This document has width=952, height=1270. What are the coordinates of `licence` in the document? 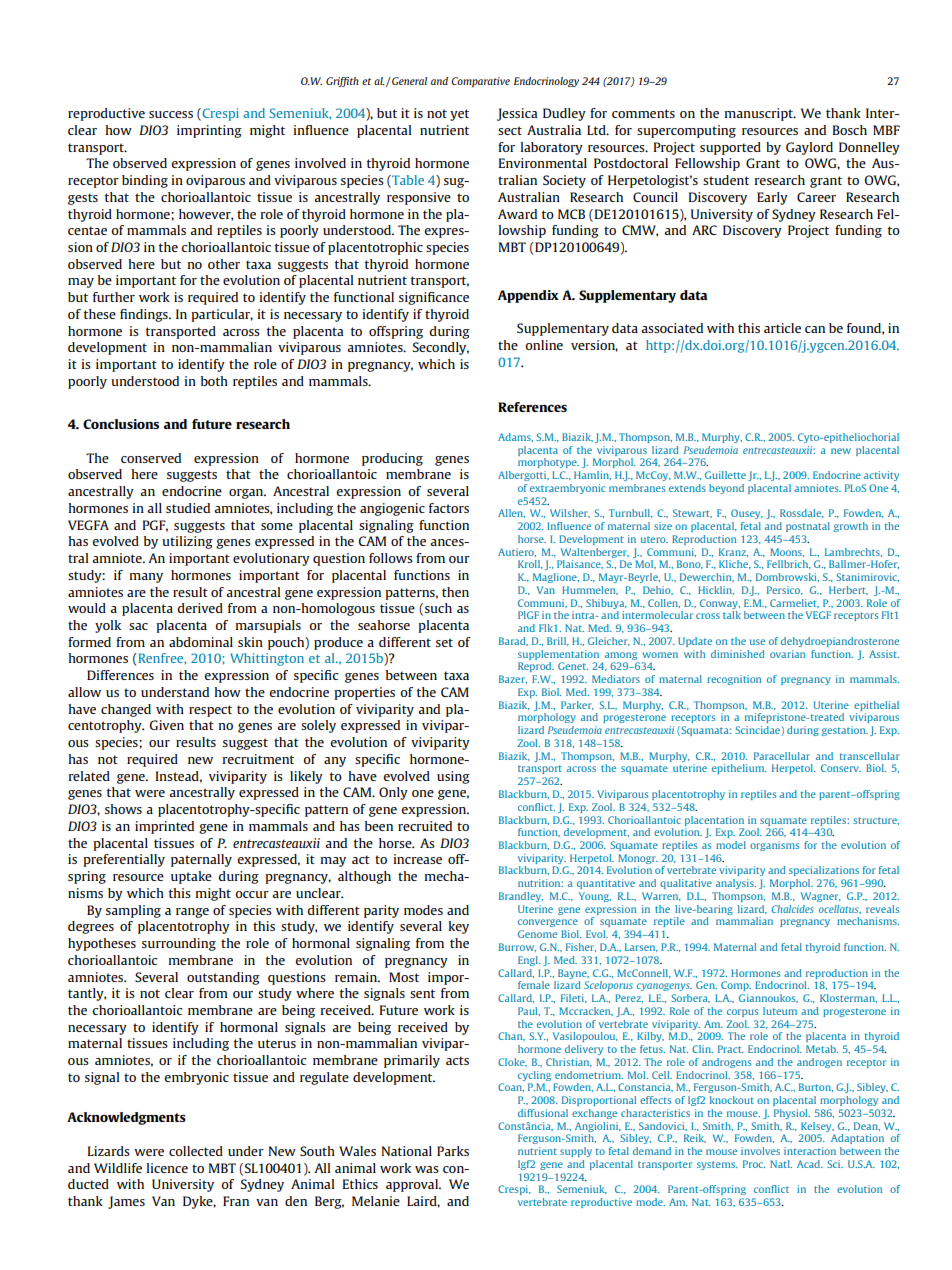 It's located at (167, 1168).
